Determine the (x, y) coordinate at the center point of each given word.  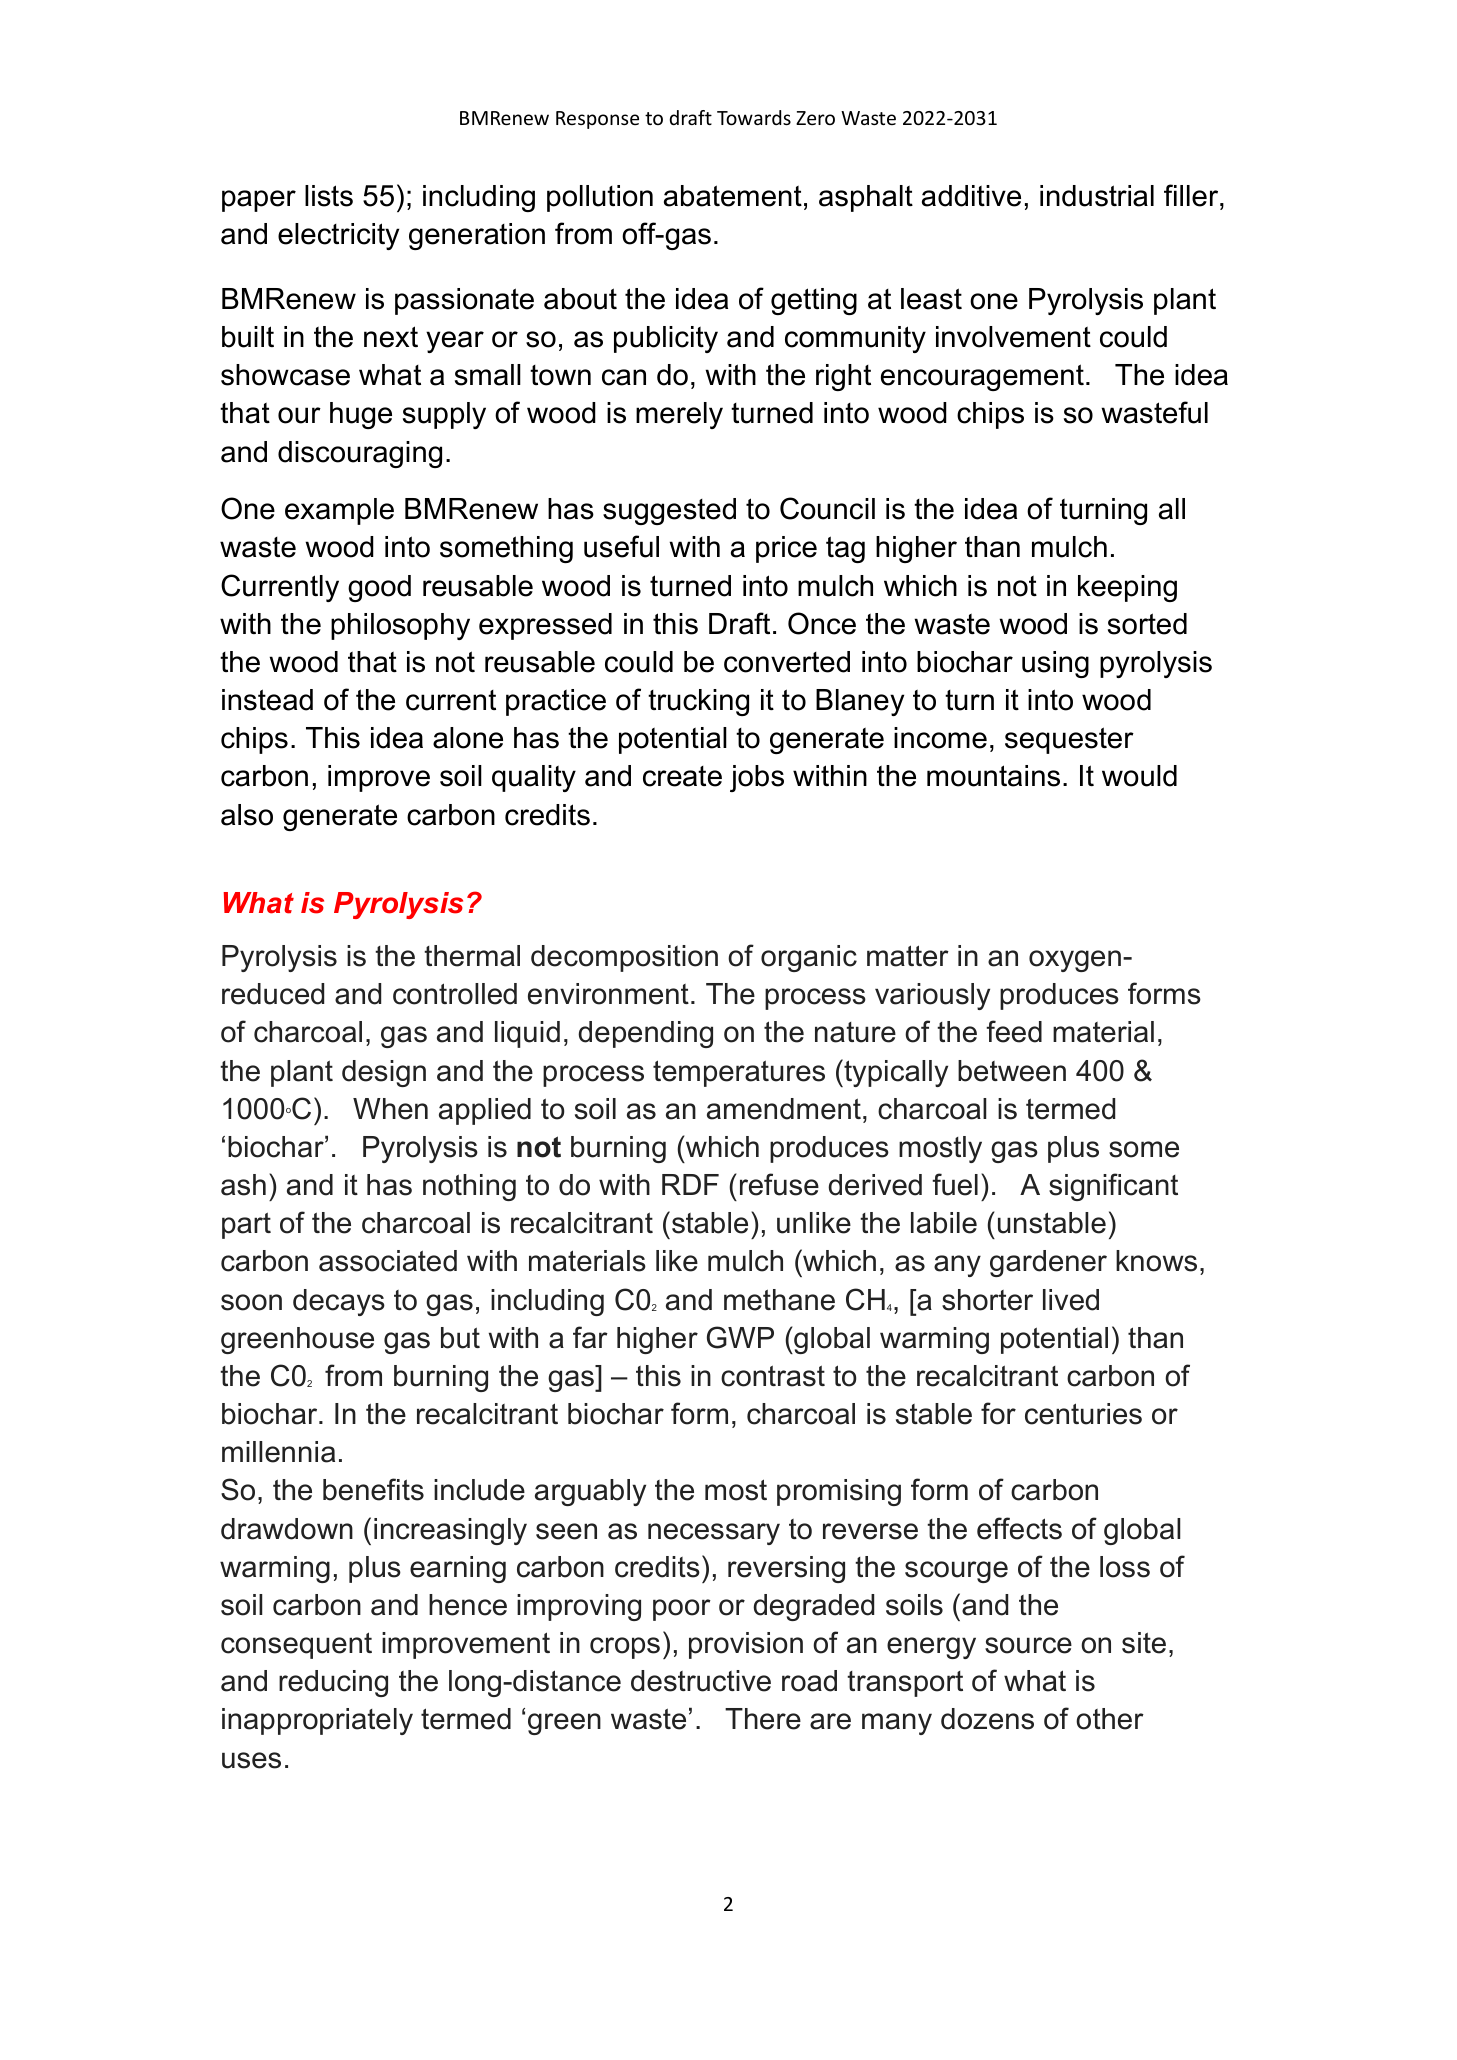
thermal (472, 956)
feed (1014, 1031)
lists (329, 196)
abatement (733, 196)
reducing (333, 1683)
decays (339, 1302)
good (379, 588)
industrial (1097, 196)
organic (809, 958)
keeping (1127, 588)
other (1110, 1719)
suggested (669, 511)
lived (1071, 1300)
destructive (701, 1681)
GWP (740, 1337)
